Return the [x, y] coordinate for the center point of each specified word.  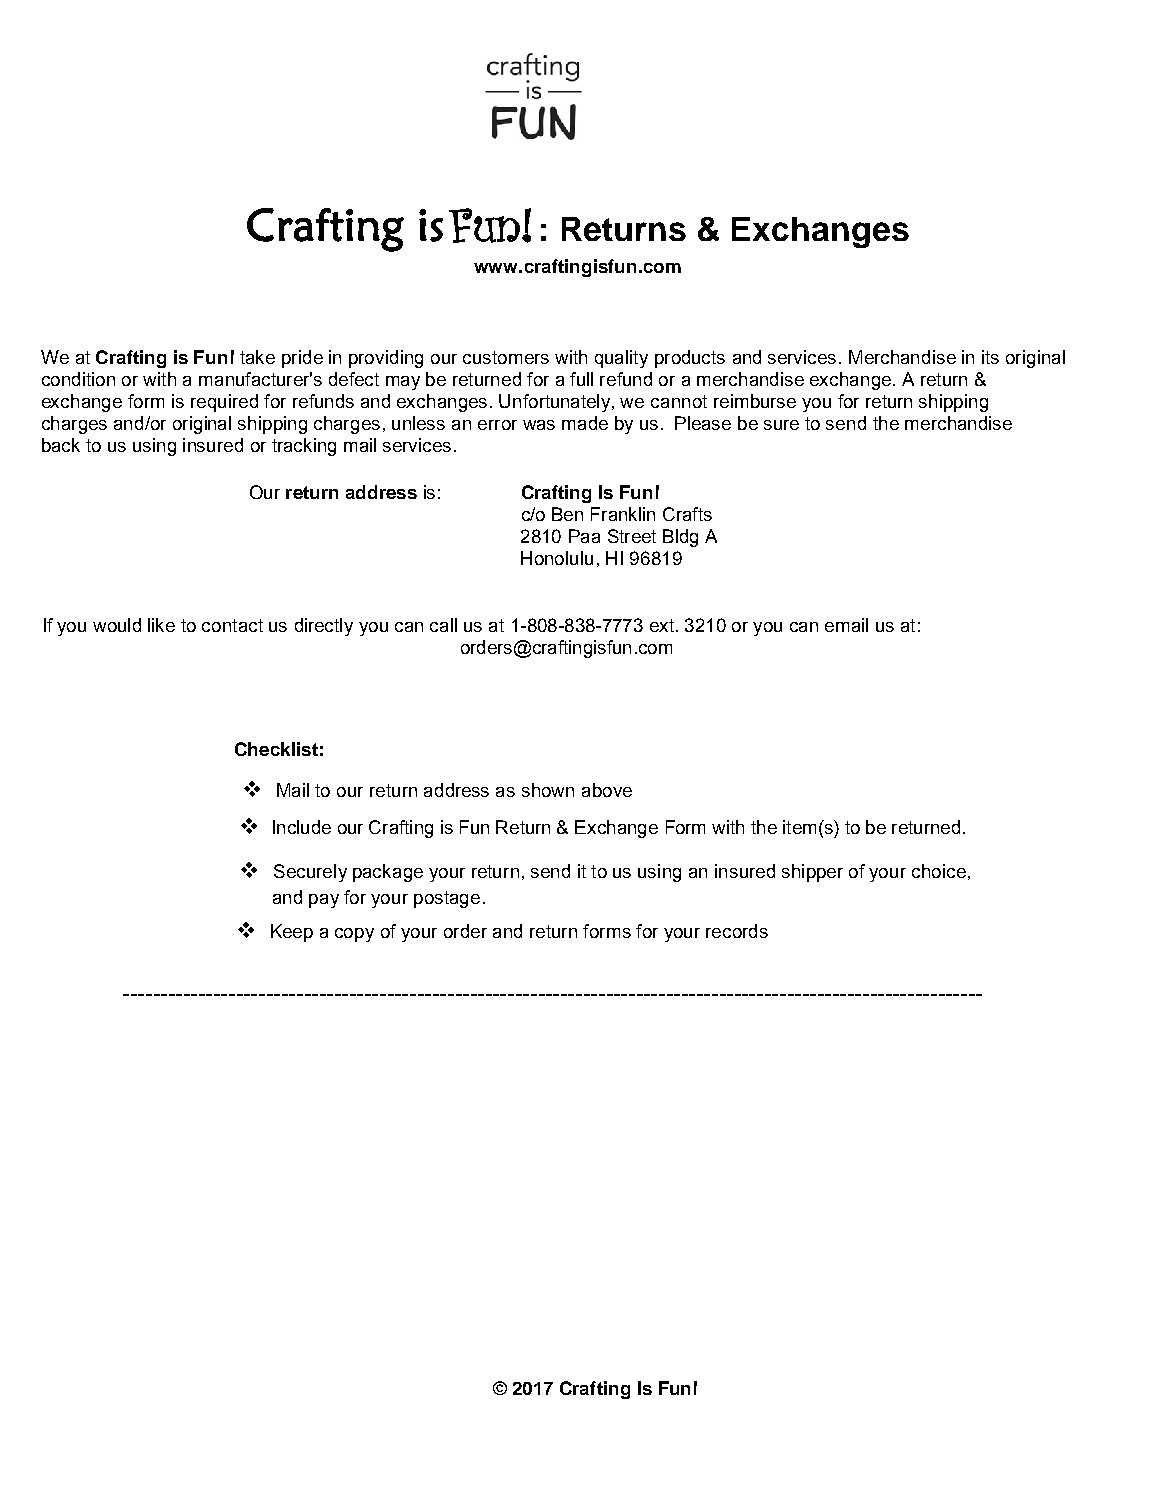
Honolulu [557, 558]
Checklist [276, 749]
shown [548, 790]
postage [447, 899]
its [990, 357]
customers [506, 357]
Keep [292, 933]
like [161, 625]
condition [78, 379]
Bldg [680, 538]
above [607, 790]
